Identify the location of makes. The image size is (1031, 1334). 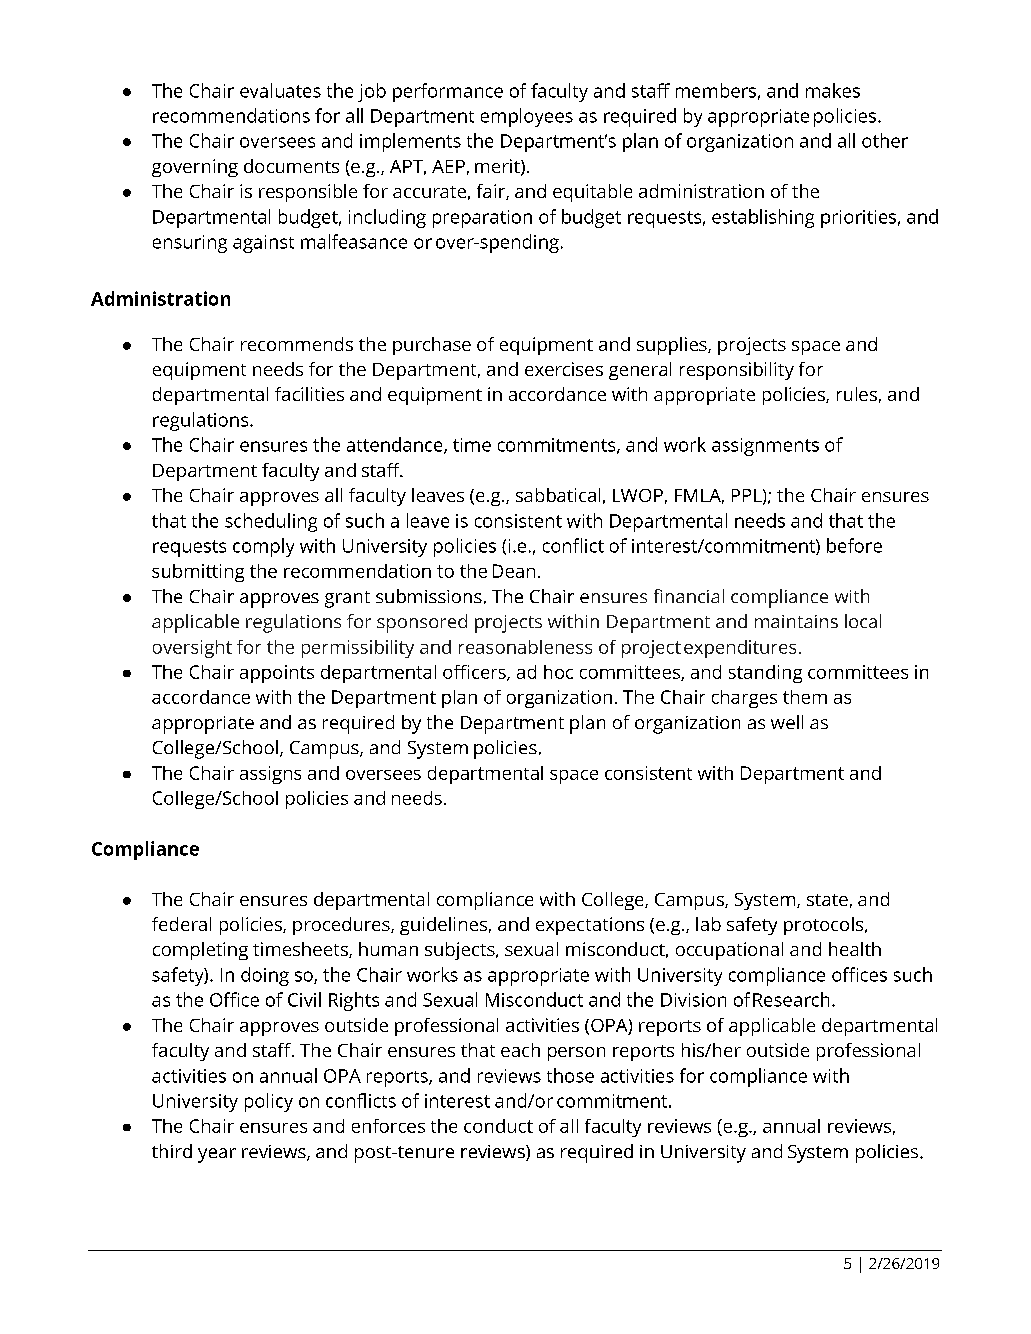
(833, 90).
